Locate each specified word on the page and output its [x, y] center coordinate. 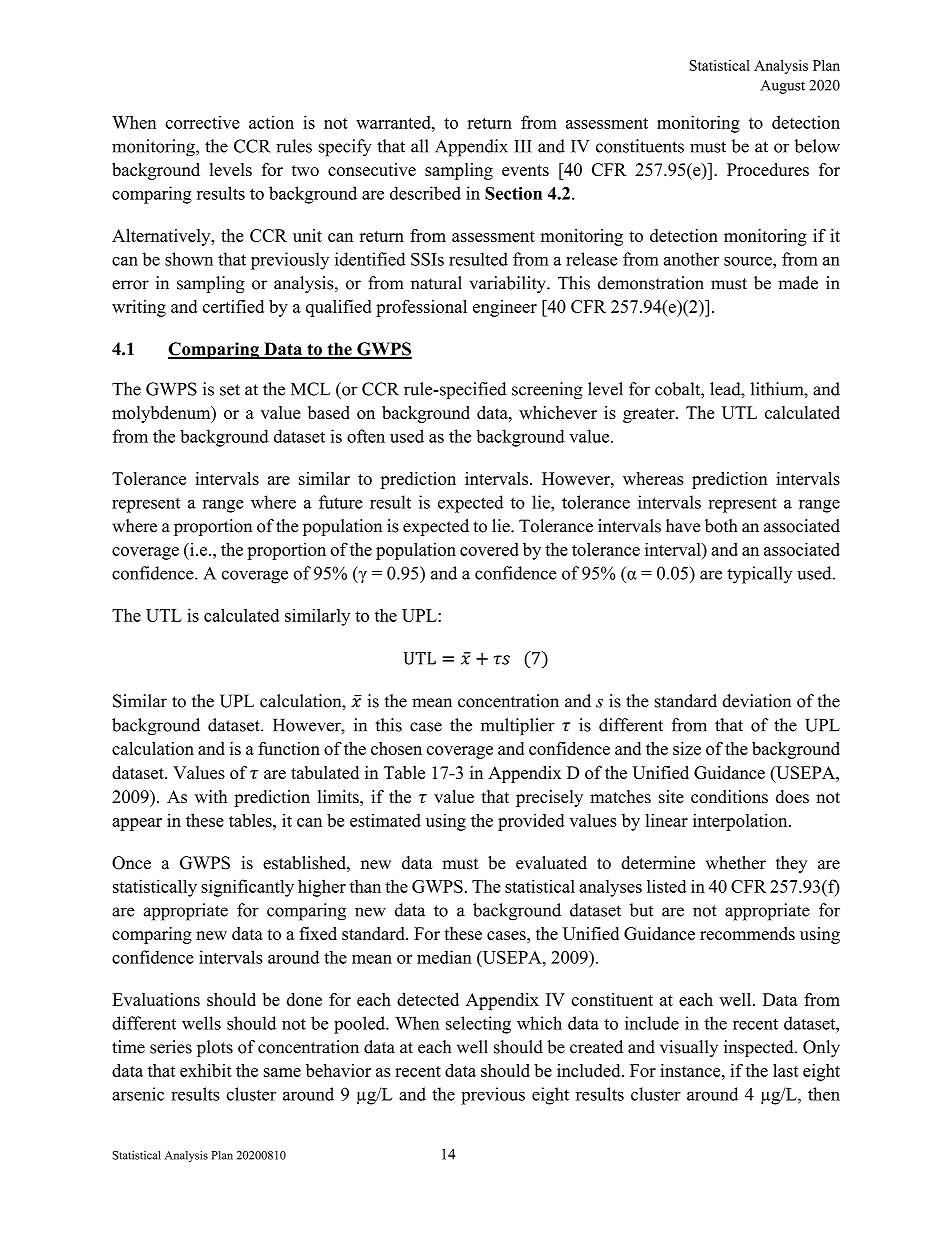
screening [547, 391]
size [687, 748]
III [523, 146]
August [782, 87]
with [211, 796]
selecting [478, 1025]
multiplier [518, 726]
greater [650, 415]
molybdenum [162, 414]
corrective [203, 122]
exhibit [206, 1070]
